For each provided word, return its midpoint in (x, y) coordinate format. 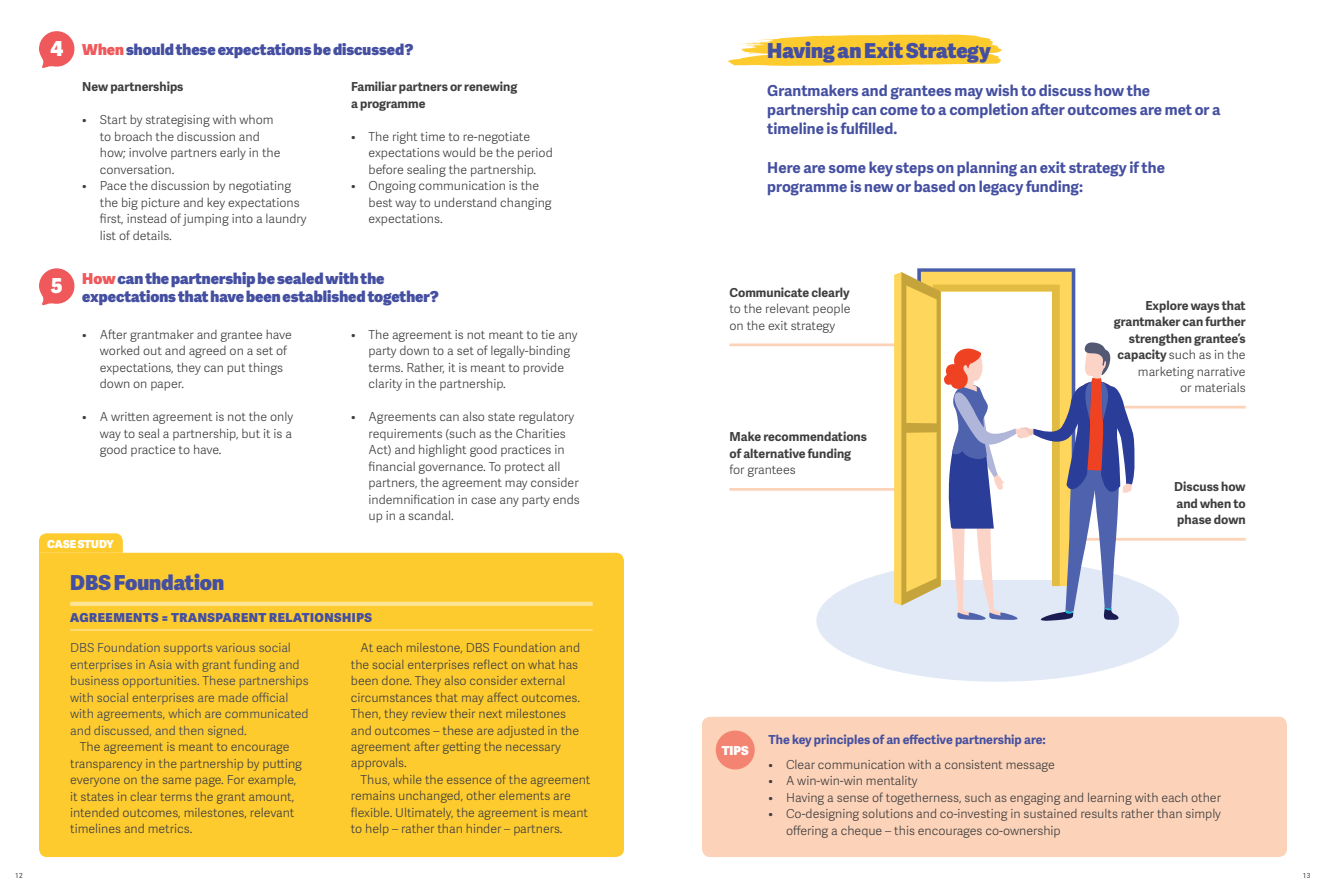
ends (566, 499)
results (1099, 813)
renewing (490, 87)
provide (543, 369)
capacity (1142, 355)
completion (989, 110)
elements (524, 795)
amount (271, 797)
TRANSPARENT (218, 617)
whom (256, 119)
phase (1194, 520)
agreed (207, 352)
